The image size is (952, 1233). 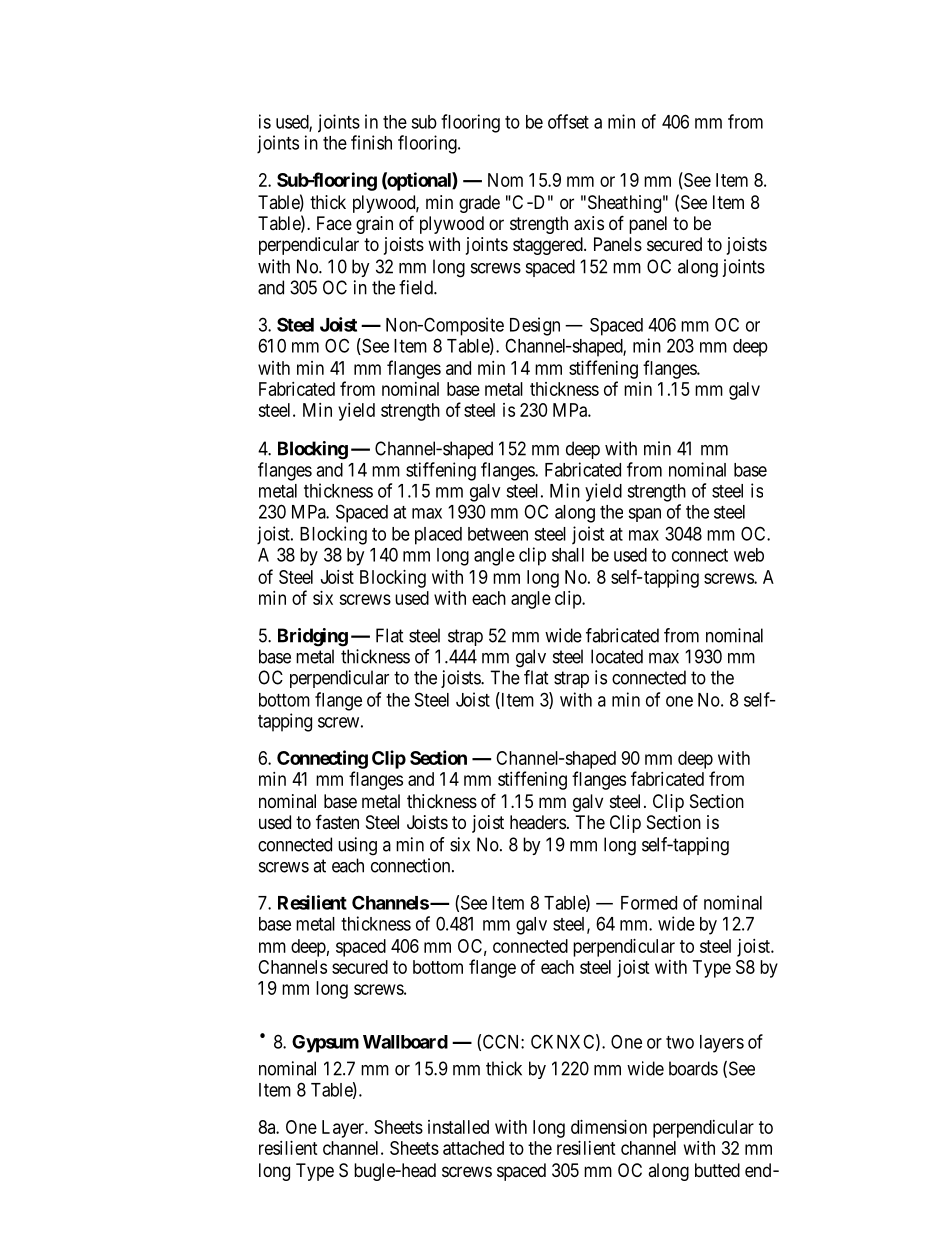 I want to click on located, so click(x=617, y=656).
